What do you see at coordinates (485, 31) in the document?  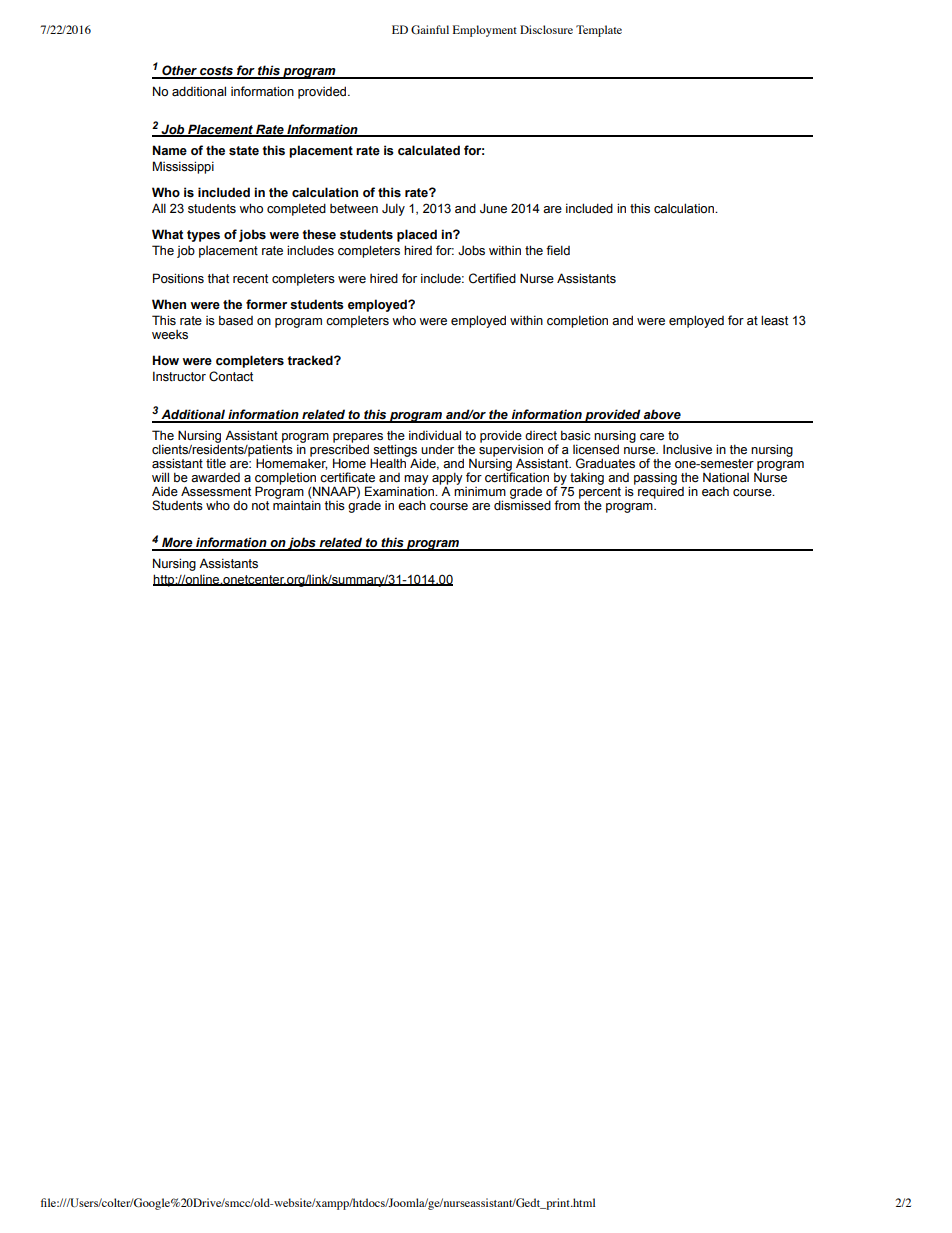 I see `Employment` at bounding box center [485, 31].
